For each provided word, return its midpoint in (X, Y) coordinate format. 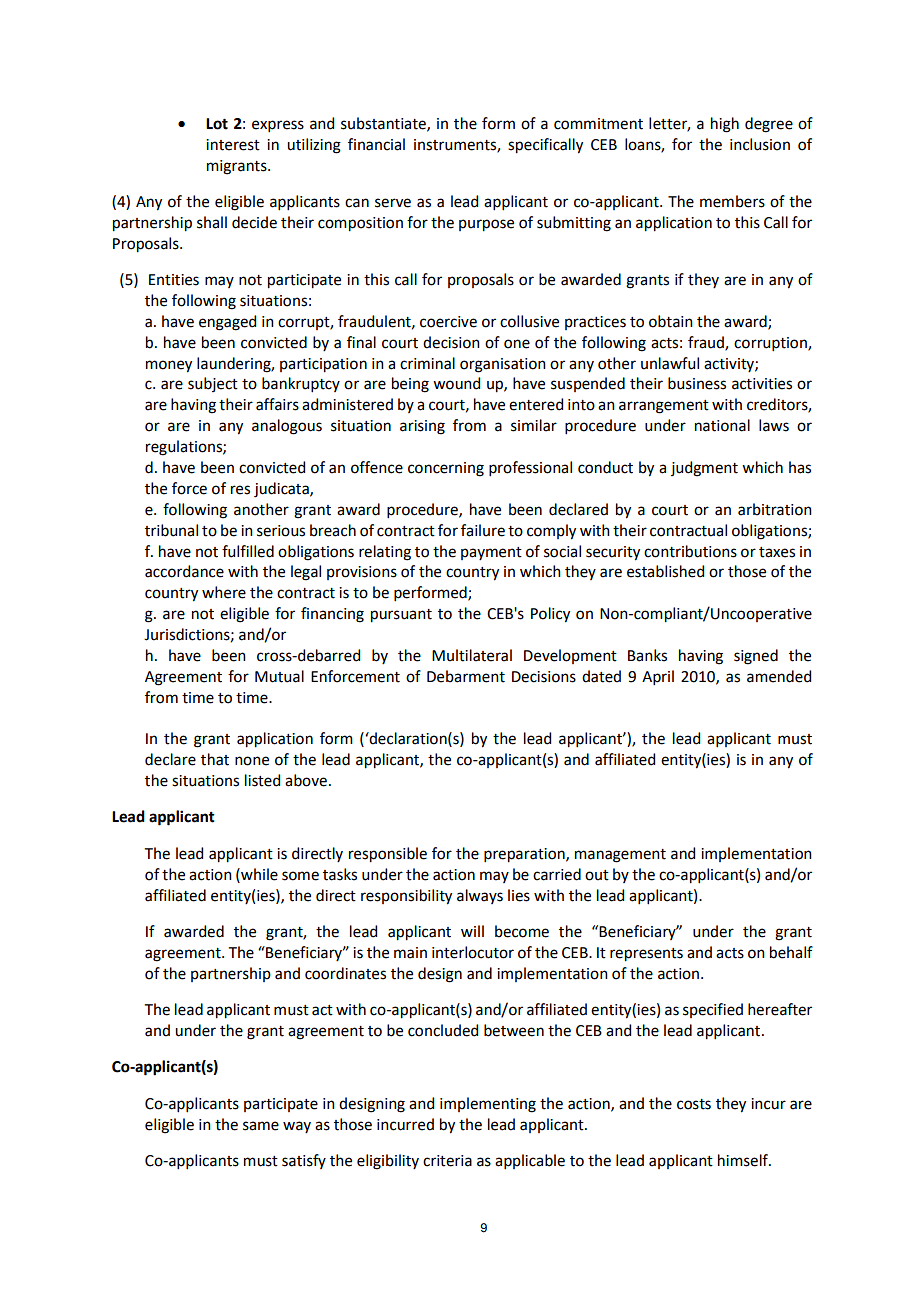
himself (744, 1160)
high (725, 125)
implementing (488, 1105)
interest (233, 145)
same (261, 1126)
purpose (486, 225)
